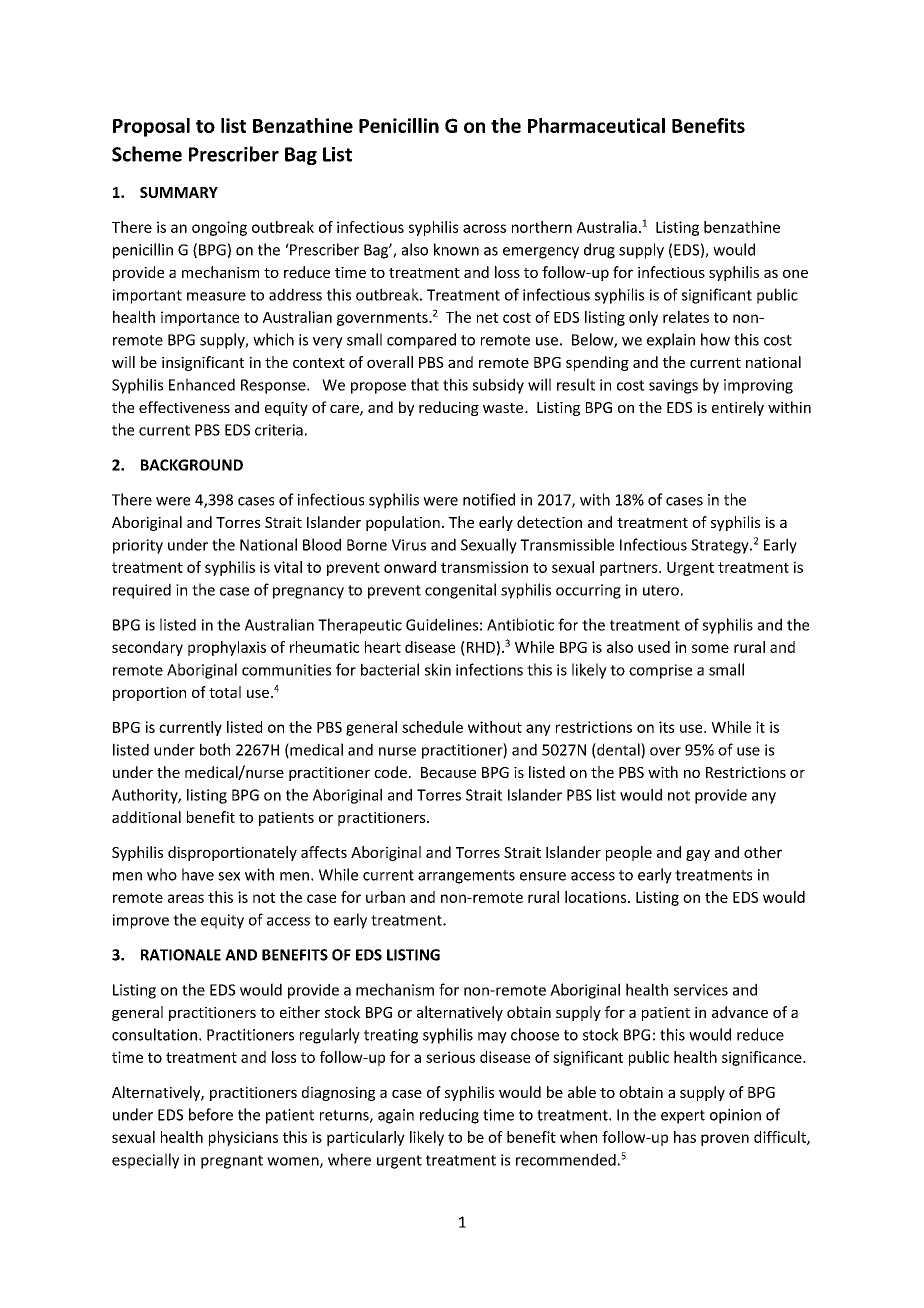  Describe the element at coordinates (698, 855) in the document. I see `gay` at that location.
